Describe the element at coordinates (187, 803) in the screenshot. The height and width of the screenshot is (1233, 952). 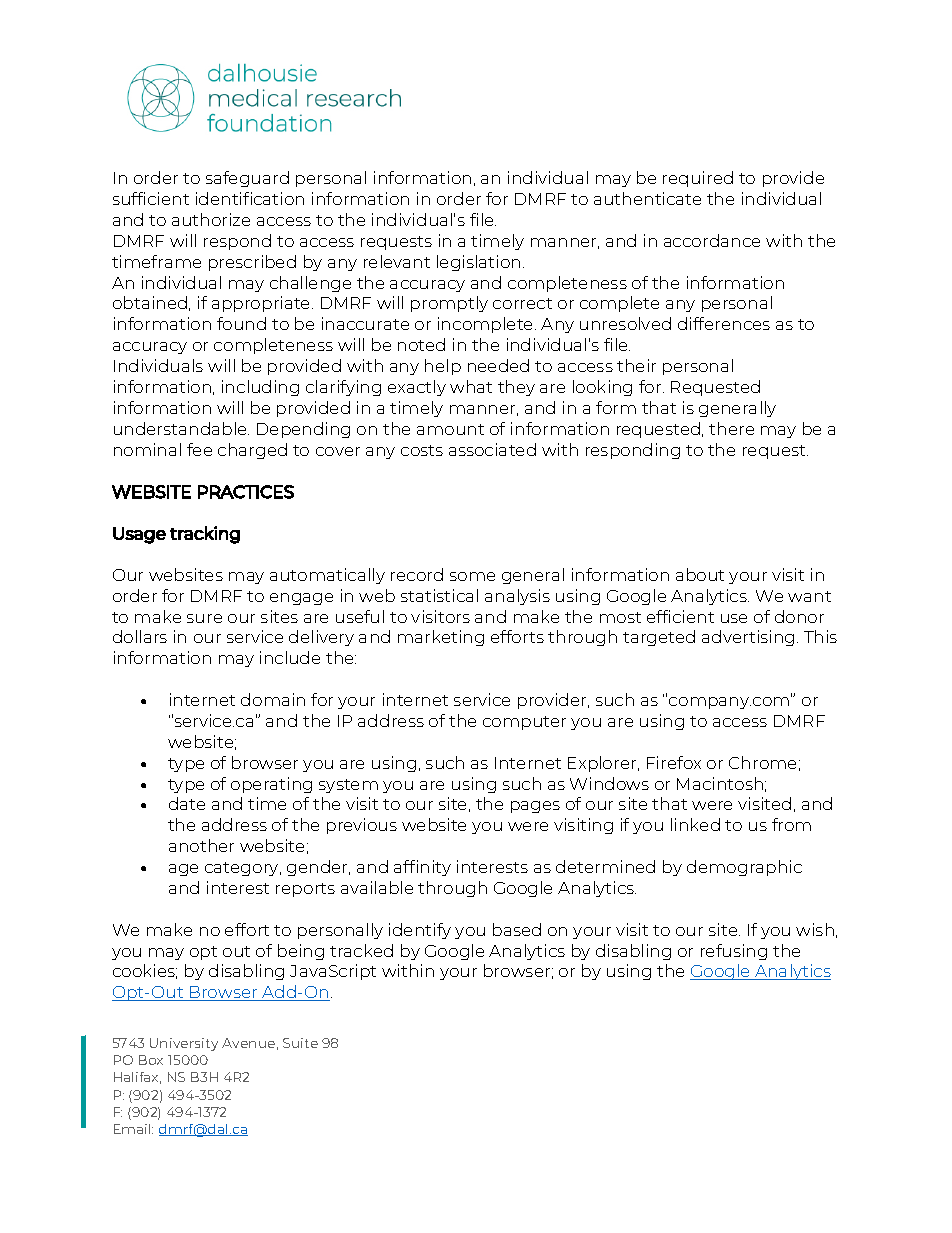
I see `date` at that location.
